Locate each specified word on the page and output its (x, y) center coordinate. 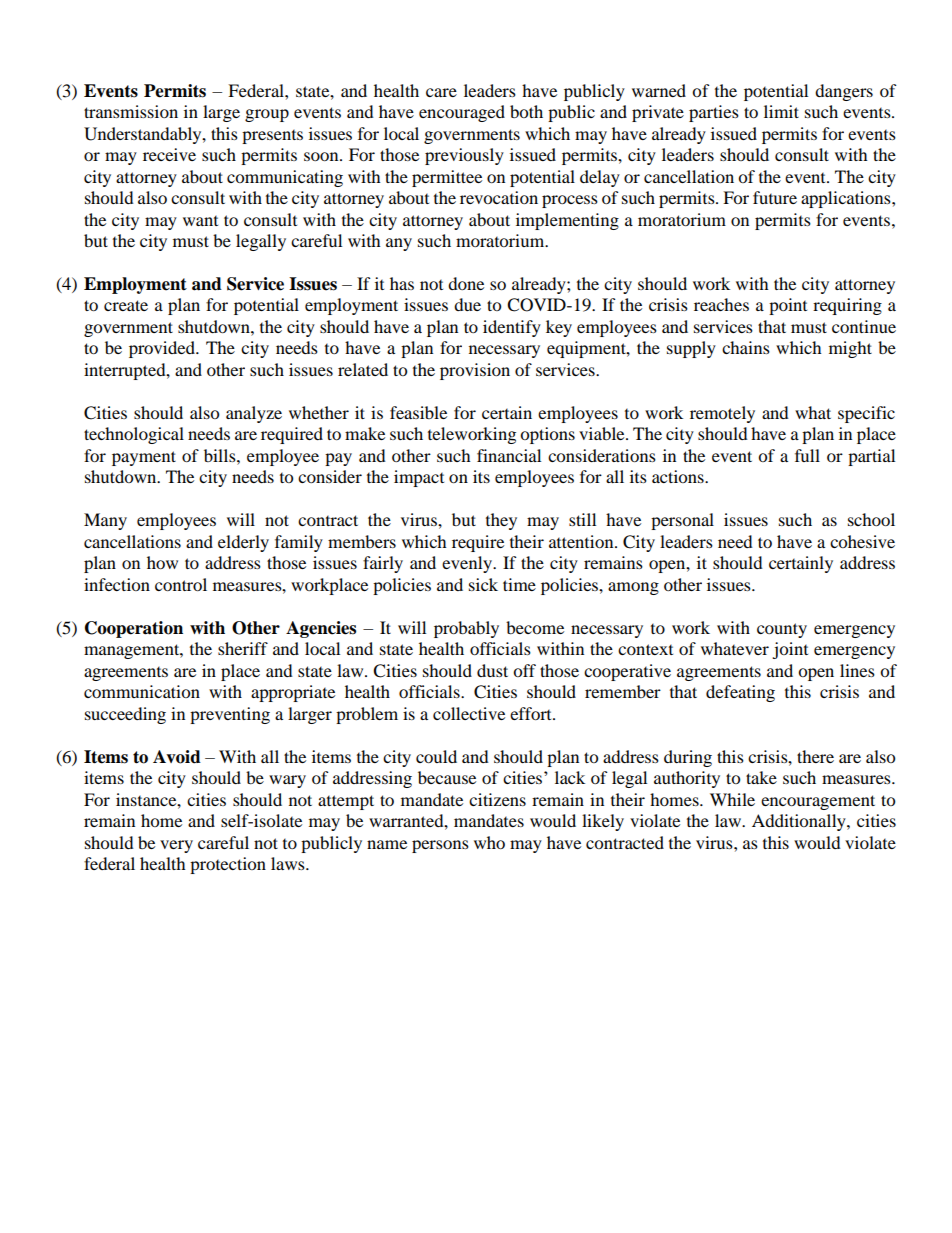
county (782, 630)
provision (475, 371)
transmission (131, 111)
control (181, 584)
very (176, 846)
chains (746, 347)
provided (163, 349)
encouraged (462, 113)
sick (483, 584)
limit (781, 111)
